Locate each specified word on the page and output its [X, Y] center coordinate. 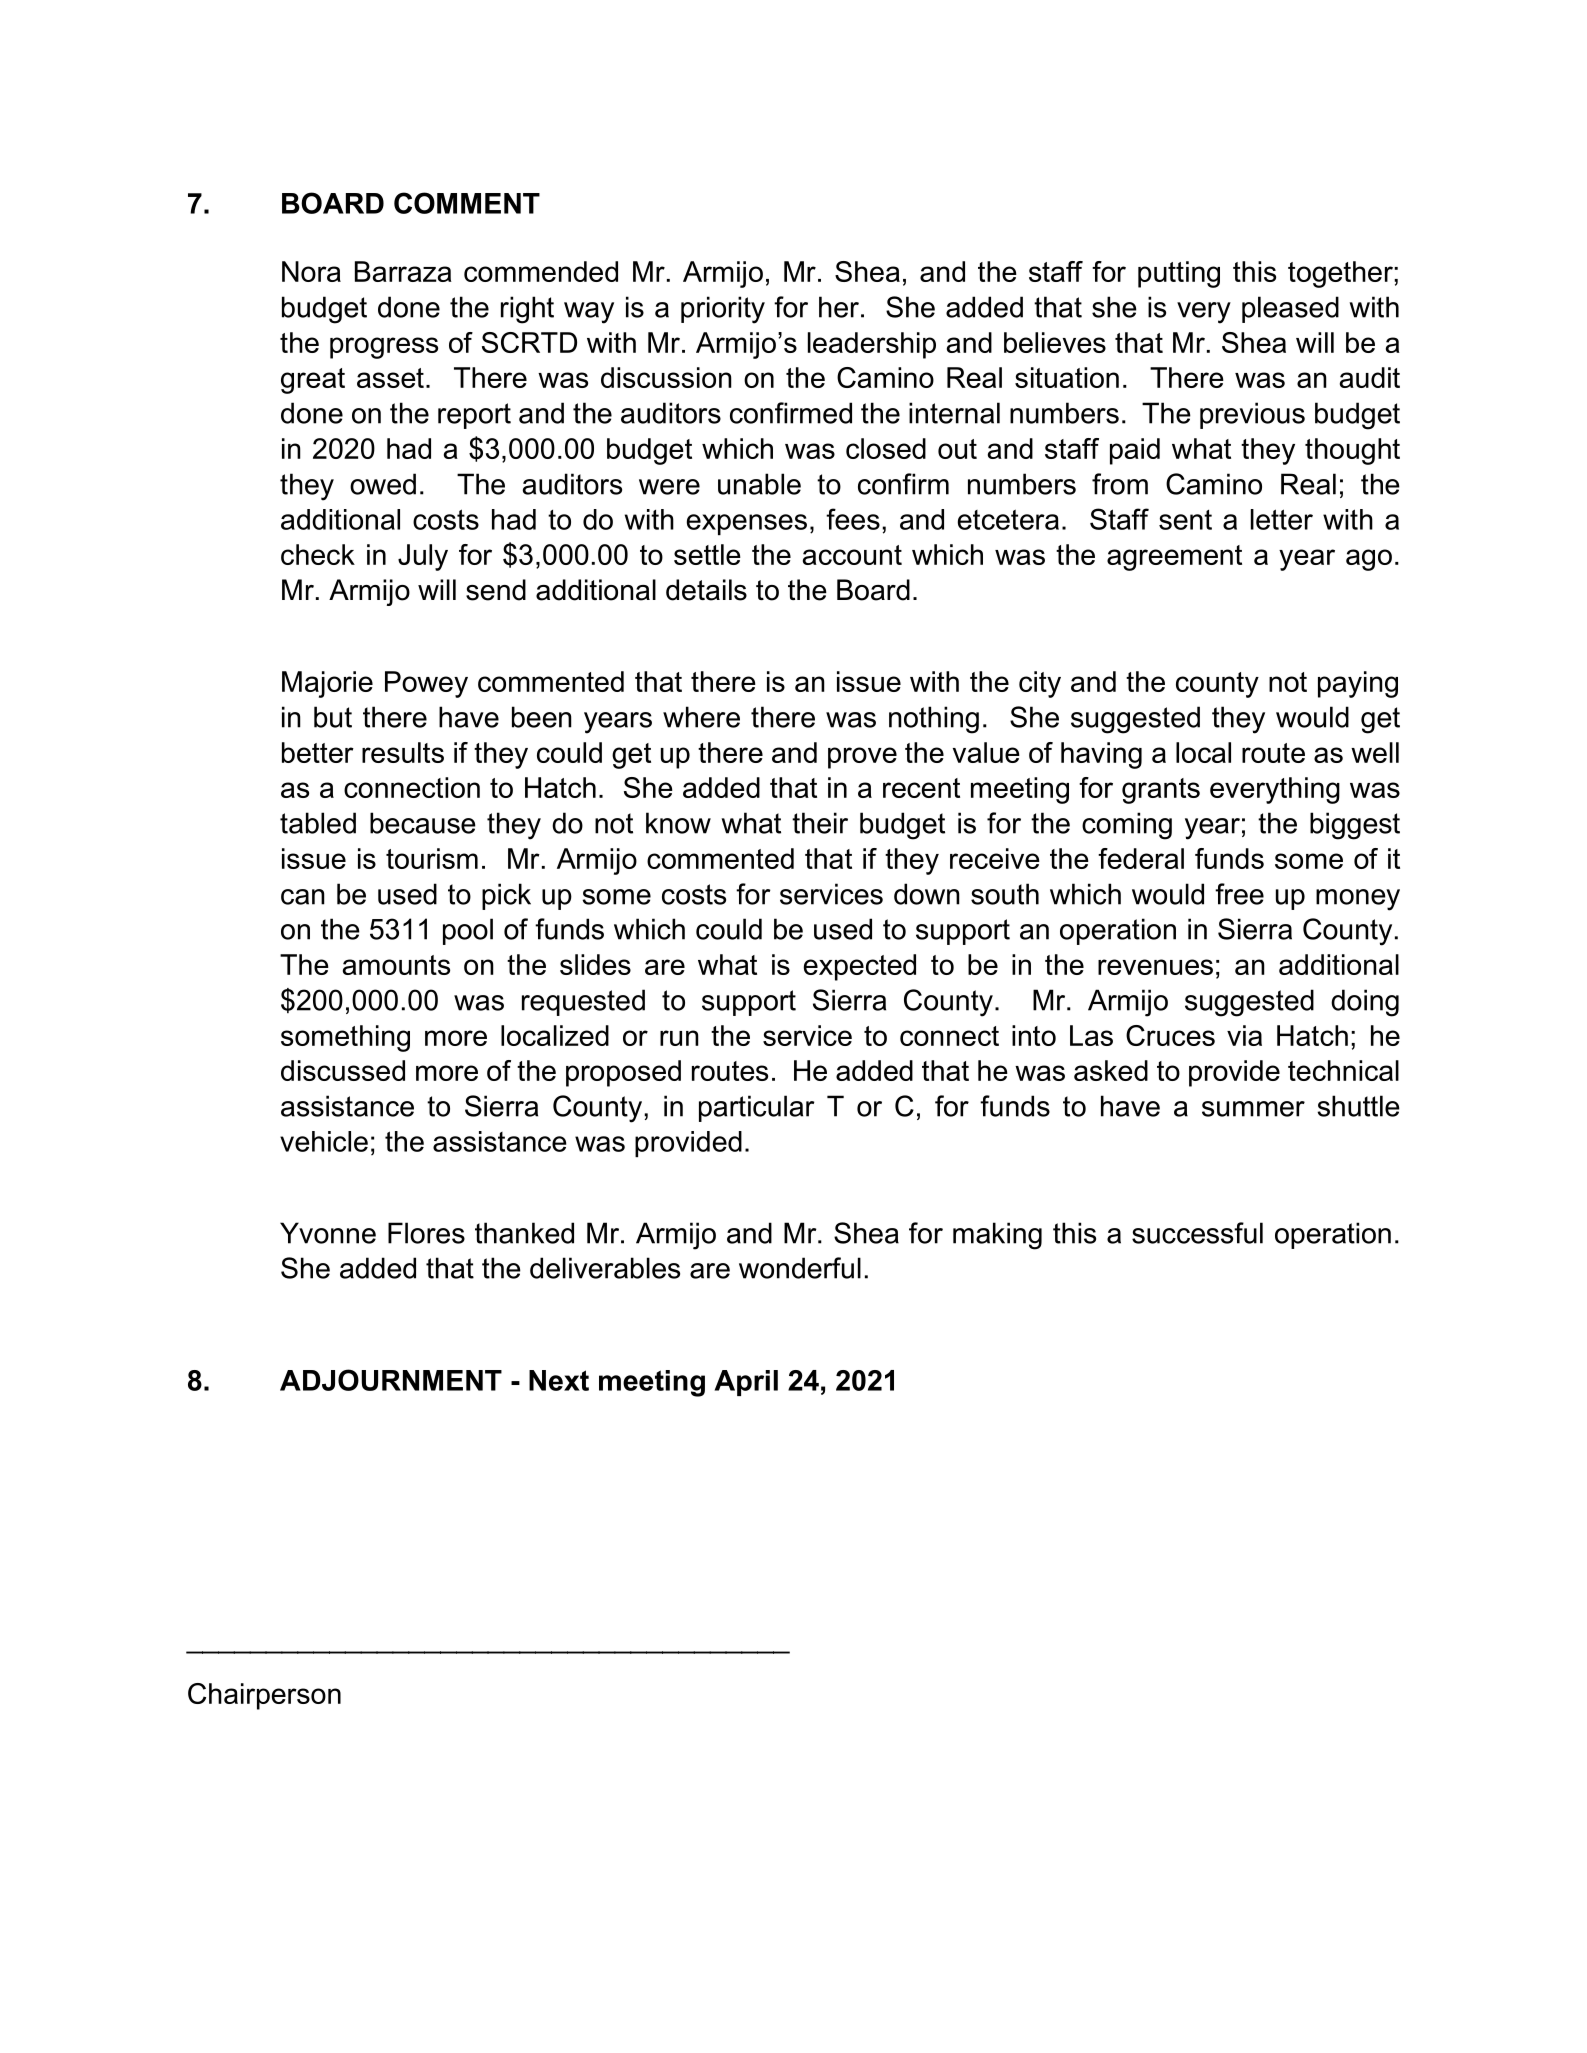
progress [384, 348]
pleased [1290, 309]
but [333, 717]
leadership [872, 345]
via [1244, 1035]
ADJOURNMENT [391, 1380]
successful [1197, 1233]
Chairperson [264, 1696]
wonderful [800, 1268]
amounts [396, 965]
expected [860, 967]
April [746, 1383]
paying [1358, 684]
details [706, 590]
